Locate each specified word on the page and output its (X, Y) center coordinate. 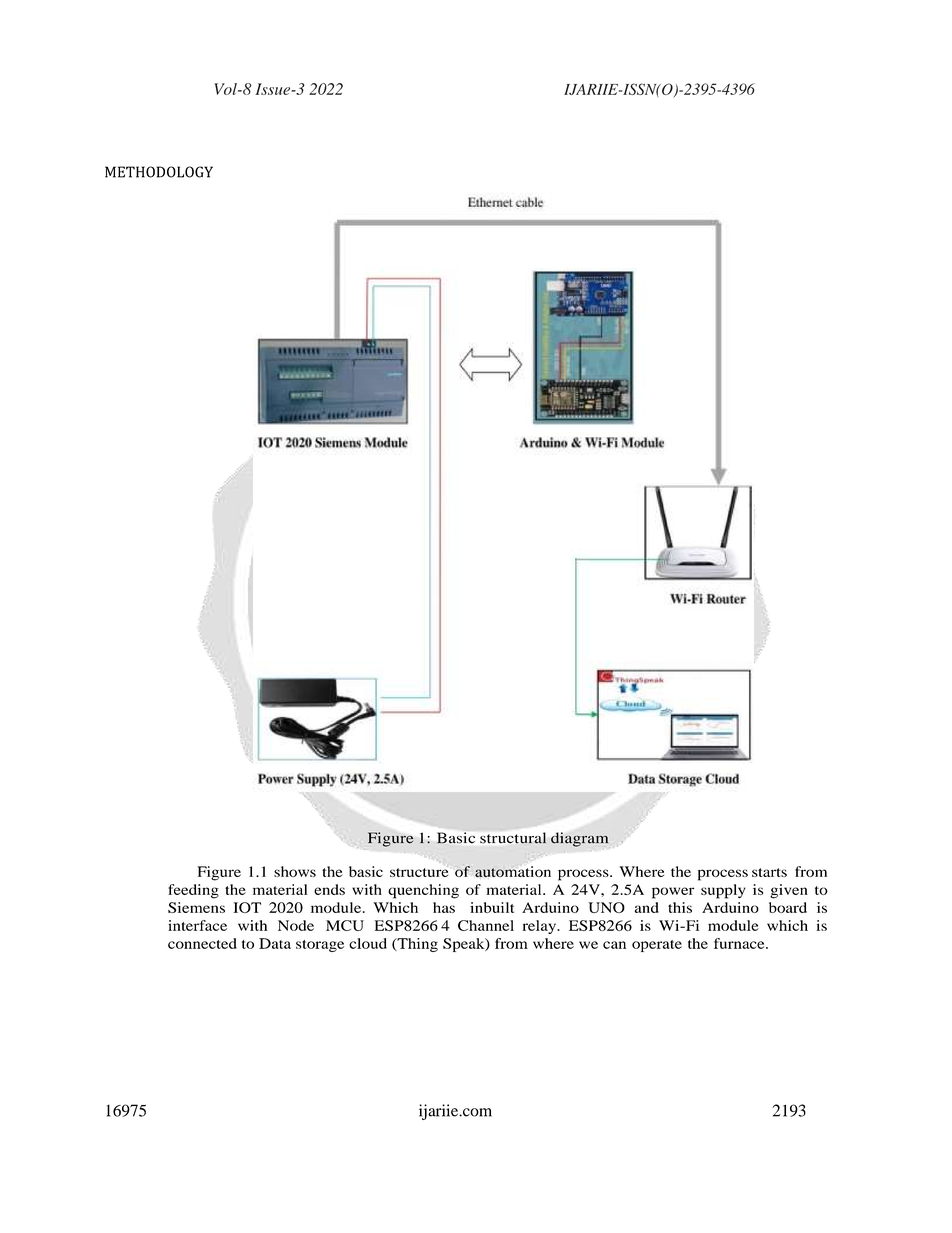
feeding (193, 891)
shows (295, 871)
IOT (247, 907)
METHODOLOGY (159, 172)
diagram (579, 839)
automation (513, 871)
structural (513, 838)
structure (419, 871)
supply (723, 891)
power (673, 893)
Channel (486, 925)
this (680, 907)
